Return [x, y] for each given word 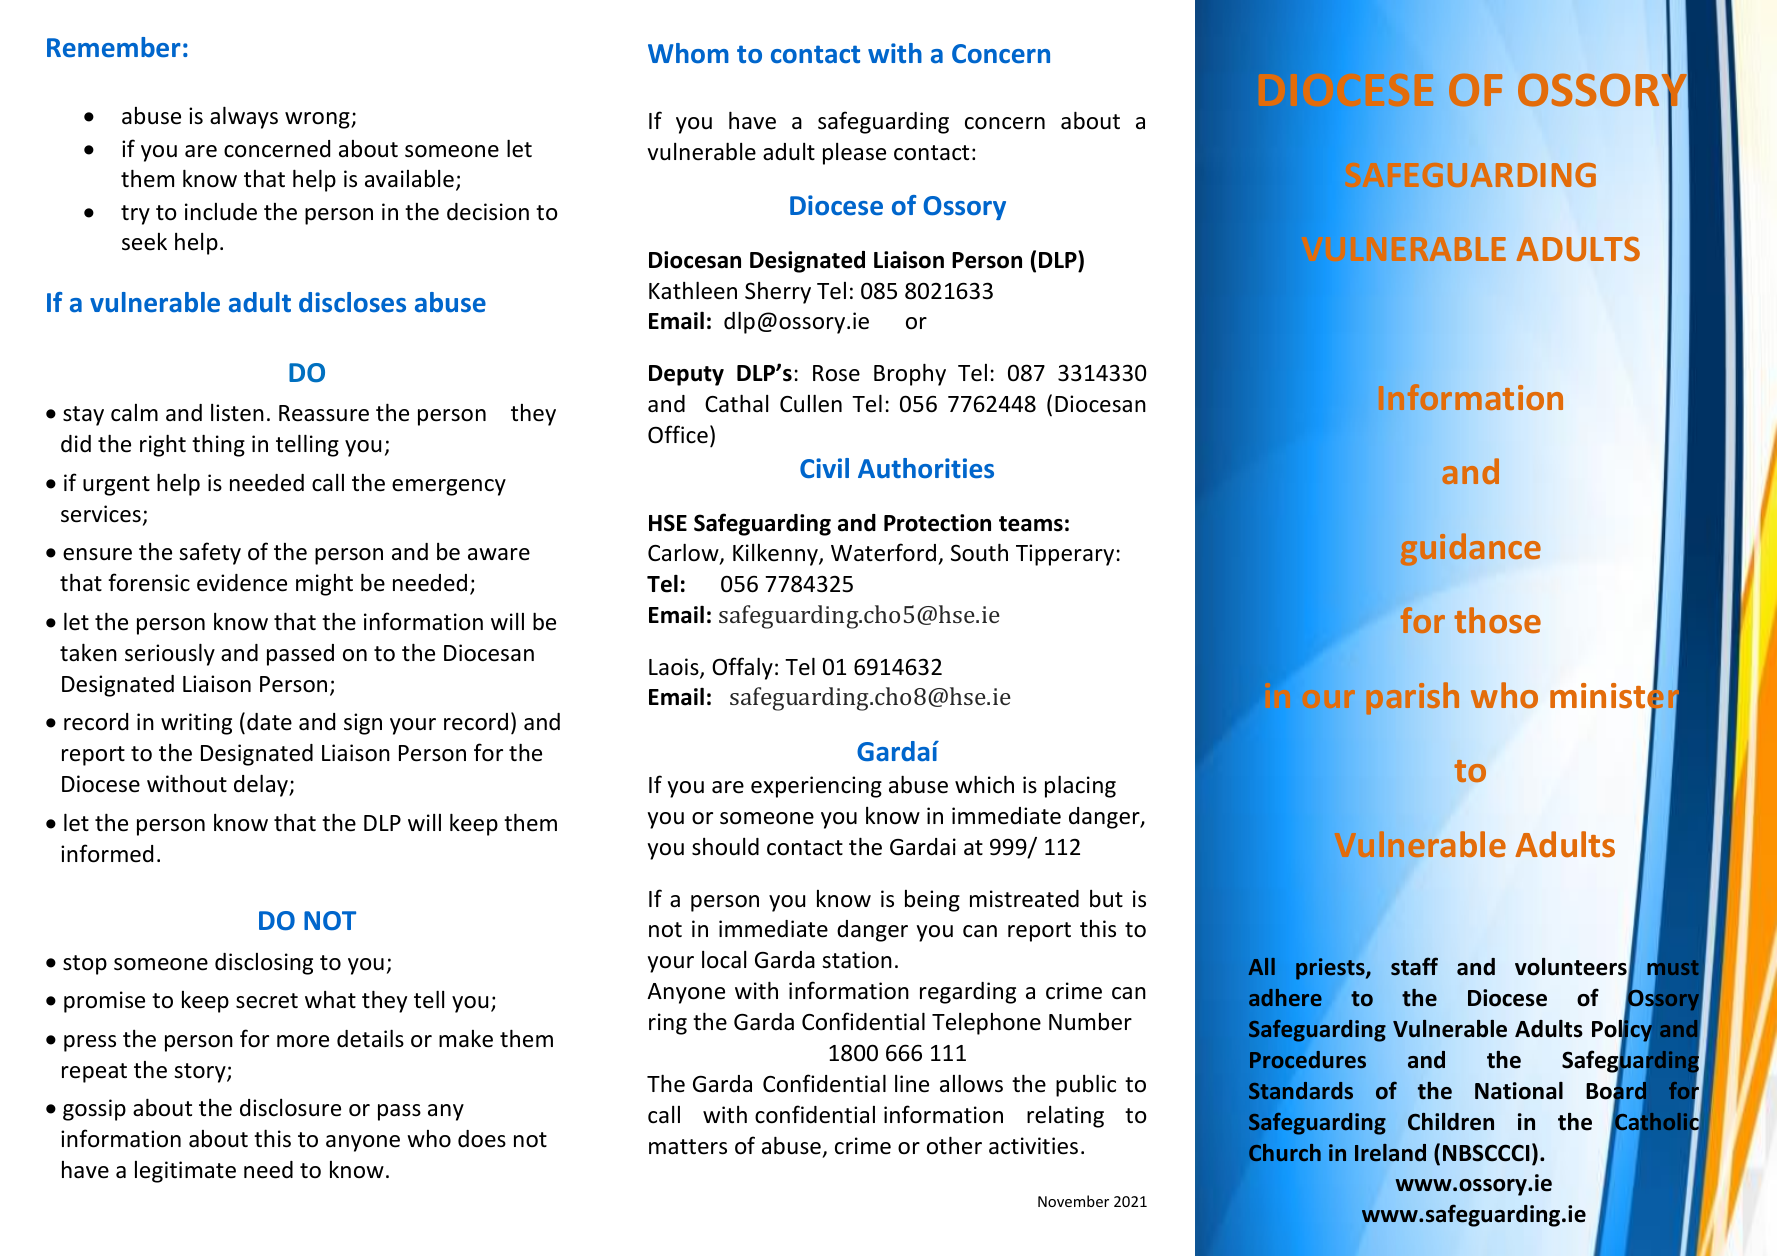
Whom [688, 53]
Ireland [1390, 1153]
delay [262, 785]
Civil [824, 468]
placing [1080, 786]
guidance [1470, 549]
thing [218, 445]
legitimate [185, 1172]
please [854, 154]
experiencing [816, 787]
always [244, 117]
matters [688, 1147]
